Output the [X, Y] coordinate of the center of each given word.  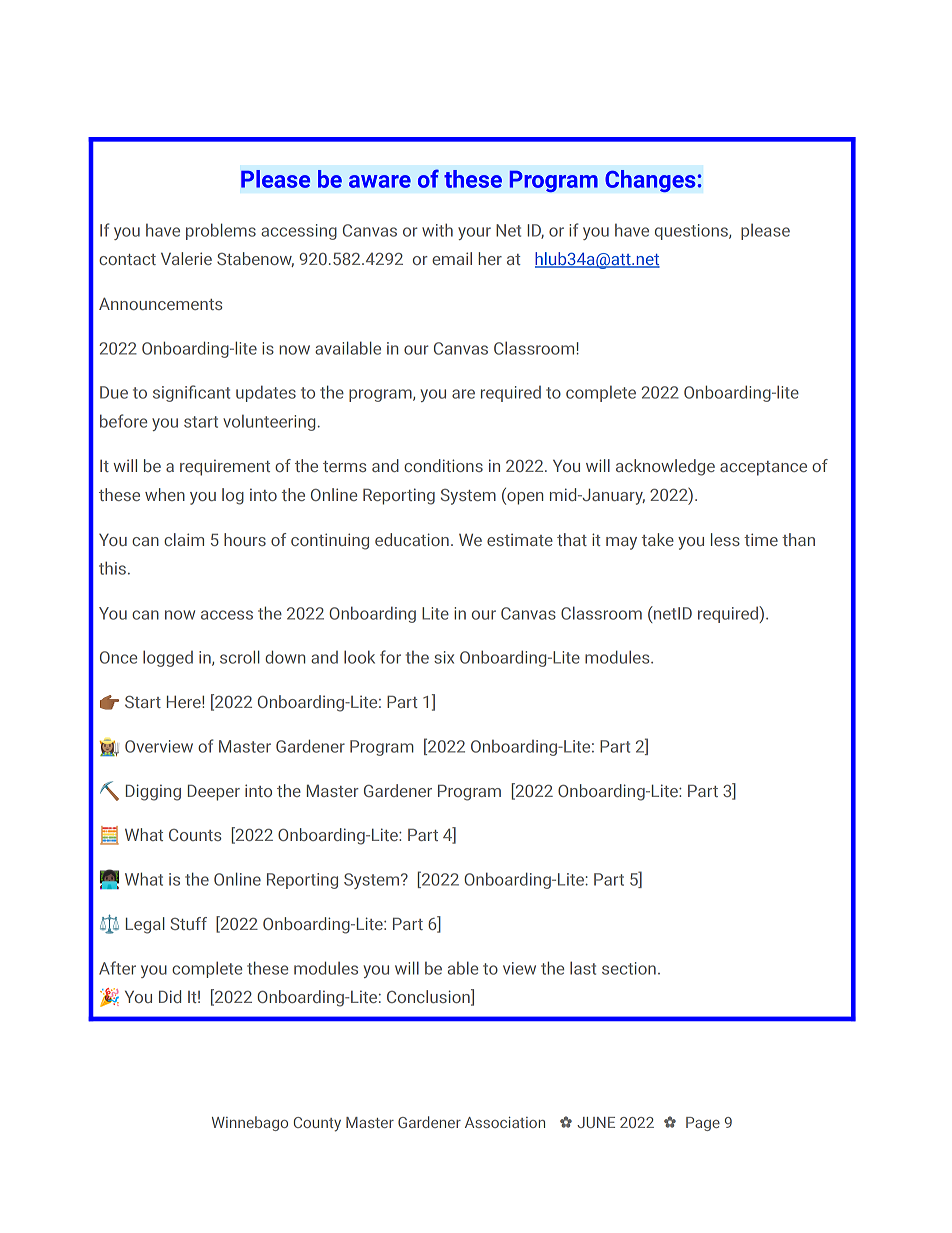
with [437, 230]
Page [703, 1124]
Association [505, 1122]
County [317, 1124]
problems [221, 231]
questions [692, 232]
